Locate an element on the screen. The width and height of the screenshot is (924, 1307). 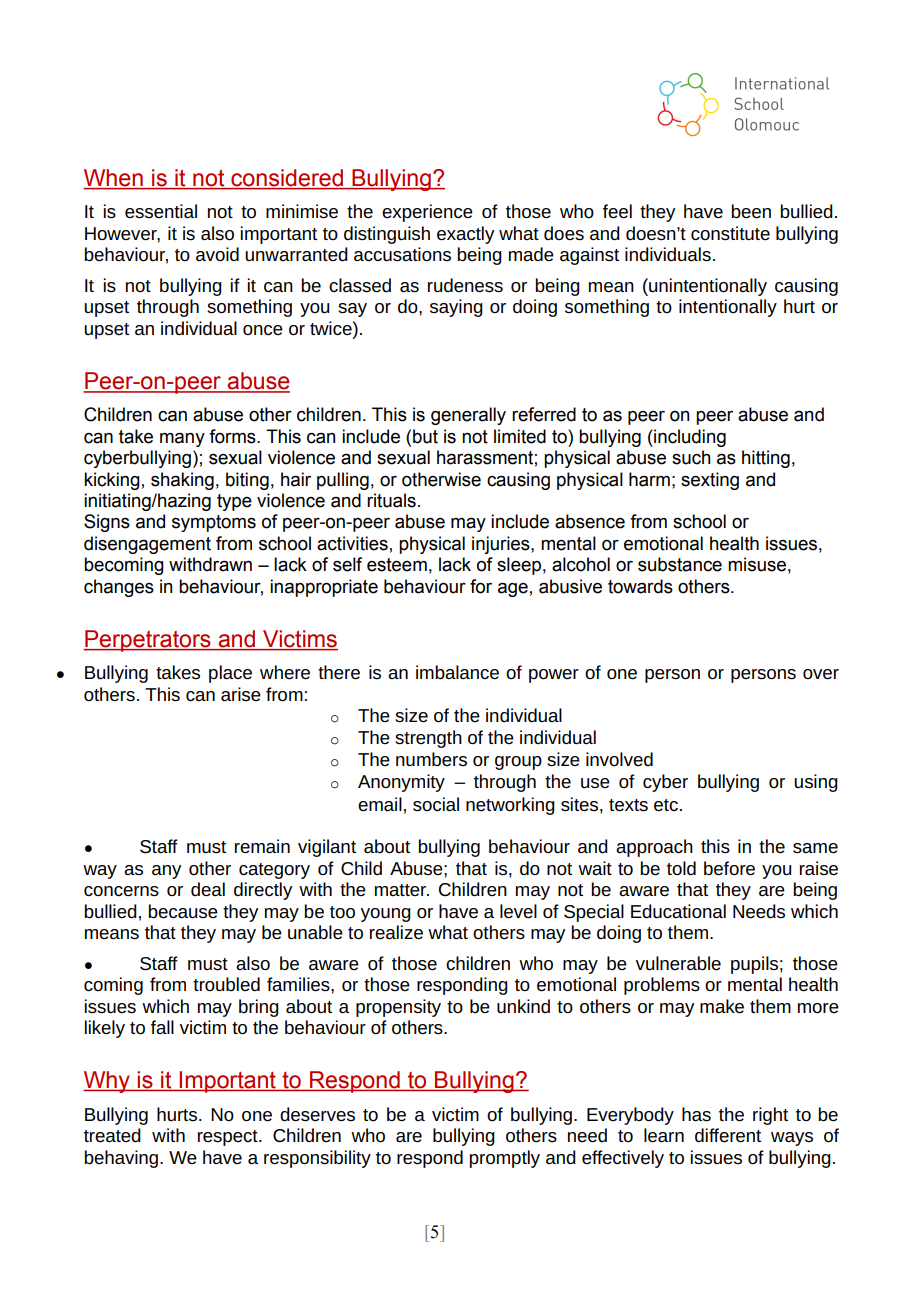
injuries is located at coordinates (502, 545).
